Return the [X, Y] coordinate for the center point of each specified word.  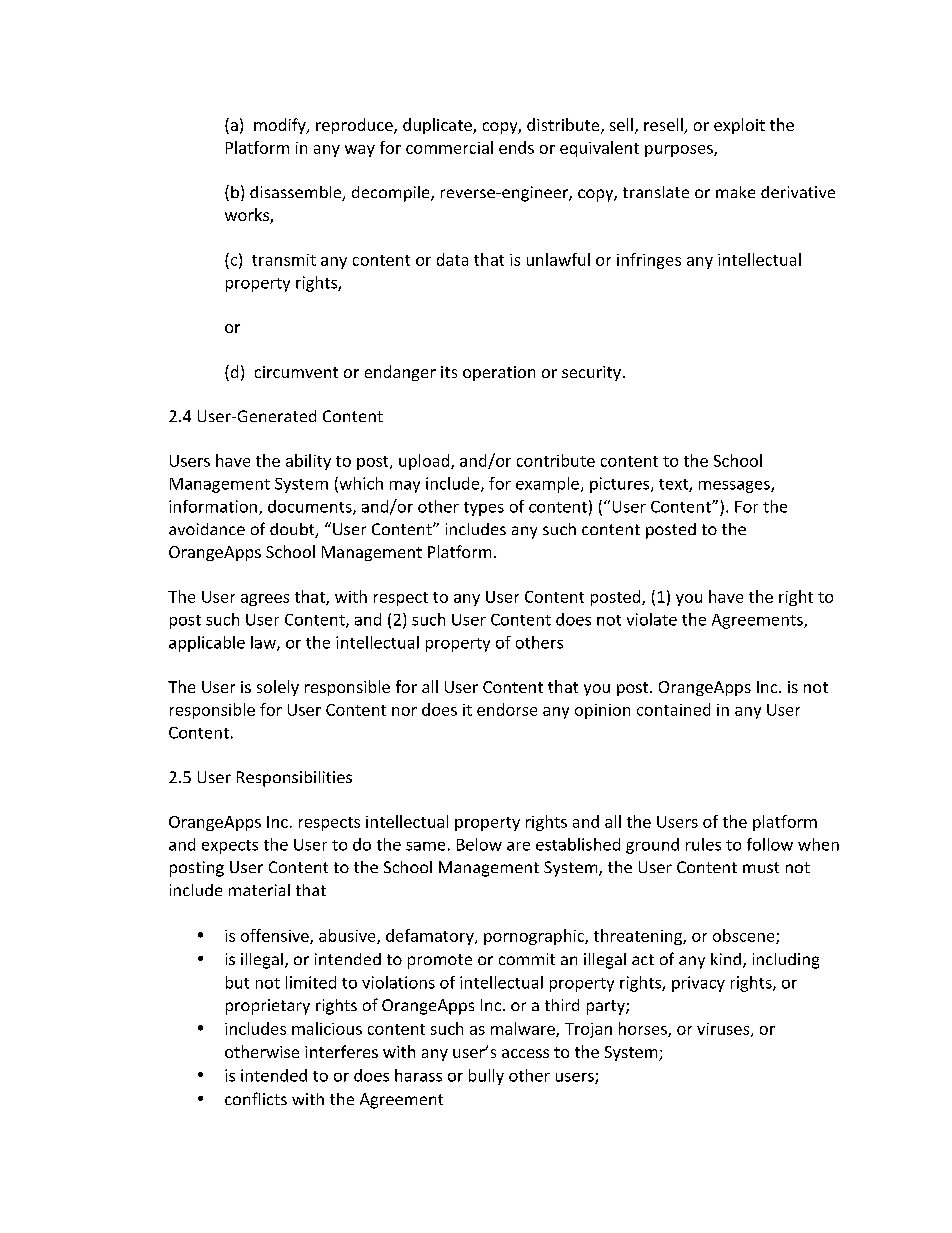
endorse [507, 709]
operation [499, 373]
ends [516, 147]
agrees [265, 600]
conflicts [256, 1098]
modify [281, 126]
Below [479, 844]
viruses [724, 1030]
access [525, 1053]
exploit [739, 126]
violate [652, 619]
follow [770, 844]
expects [230, 847]
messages [735, 487]
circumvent [296, 372]
